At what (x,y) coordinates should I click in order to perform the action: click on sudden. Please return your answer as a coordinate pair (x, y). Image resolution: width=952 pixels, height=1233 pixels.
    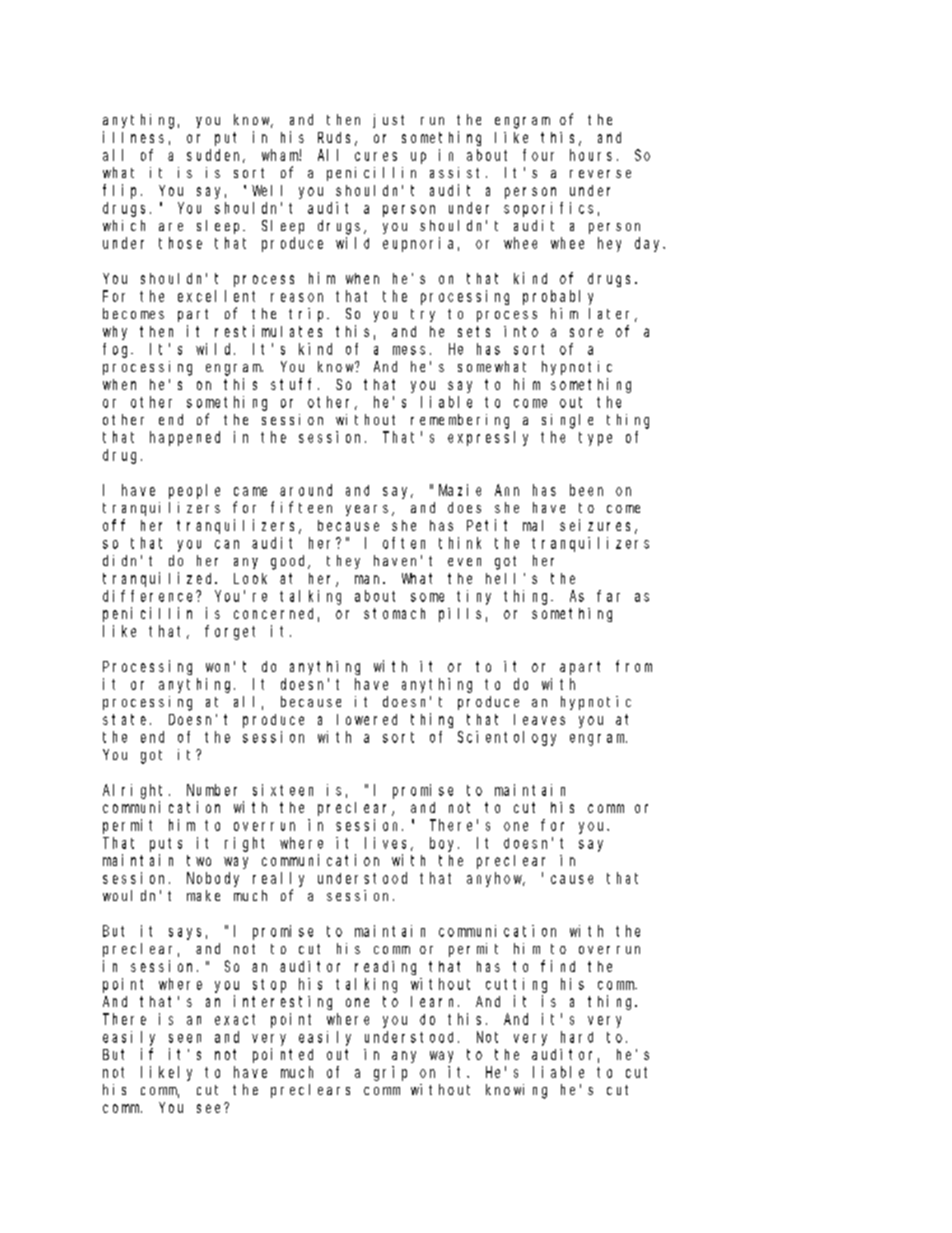
    Looking at the image, I should click on (216, 156).
